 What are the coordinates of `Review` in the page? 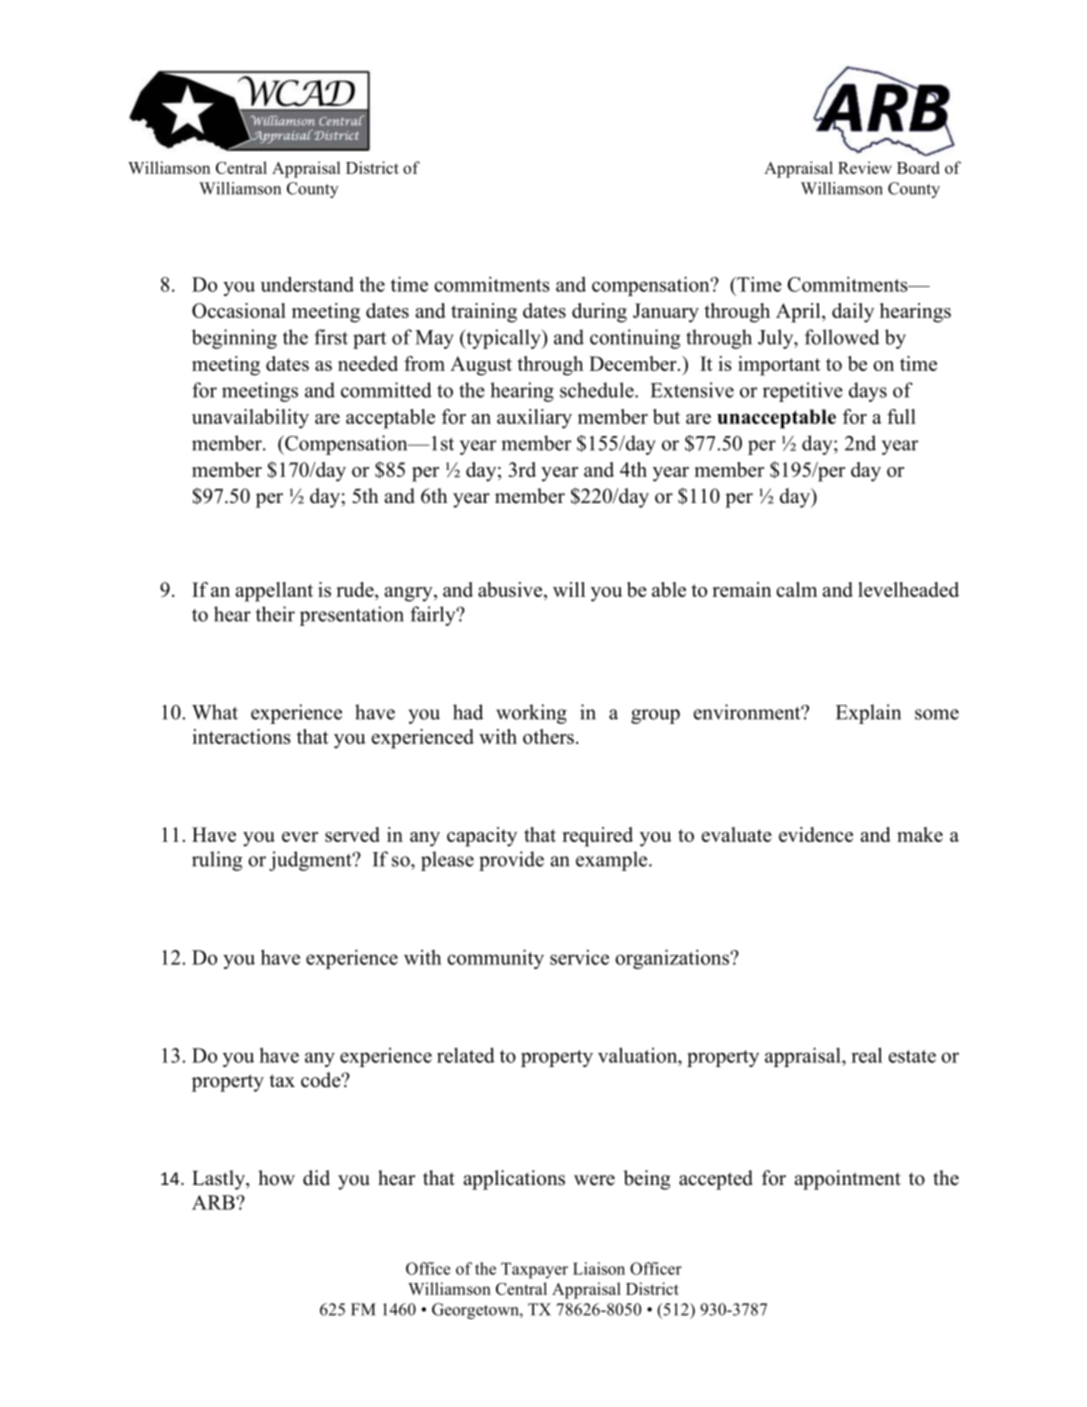 It's located at (865, 167).
